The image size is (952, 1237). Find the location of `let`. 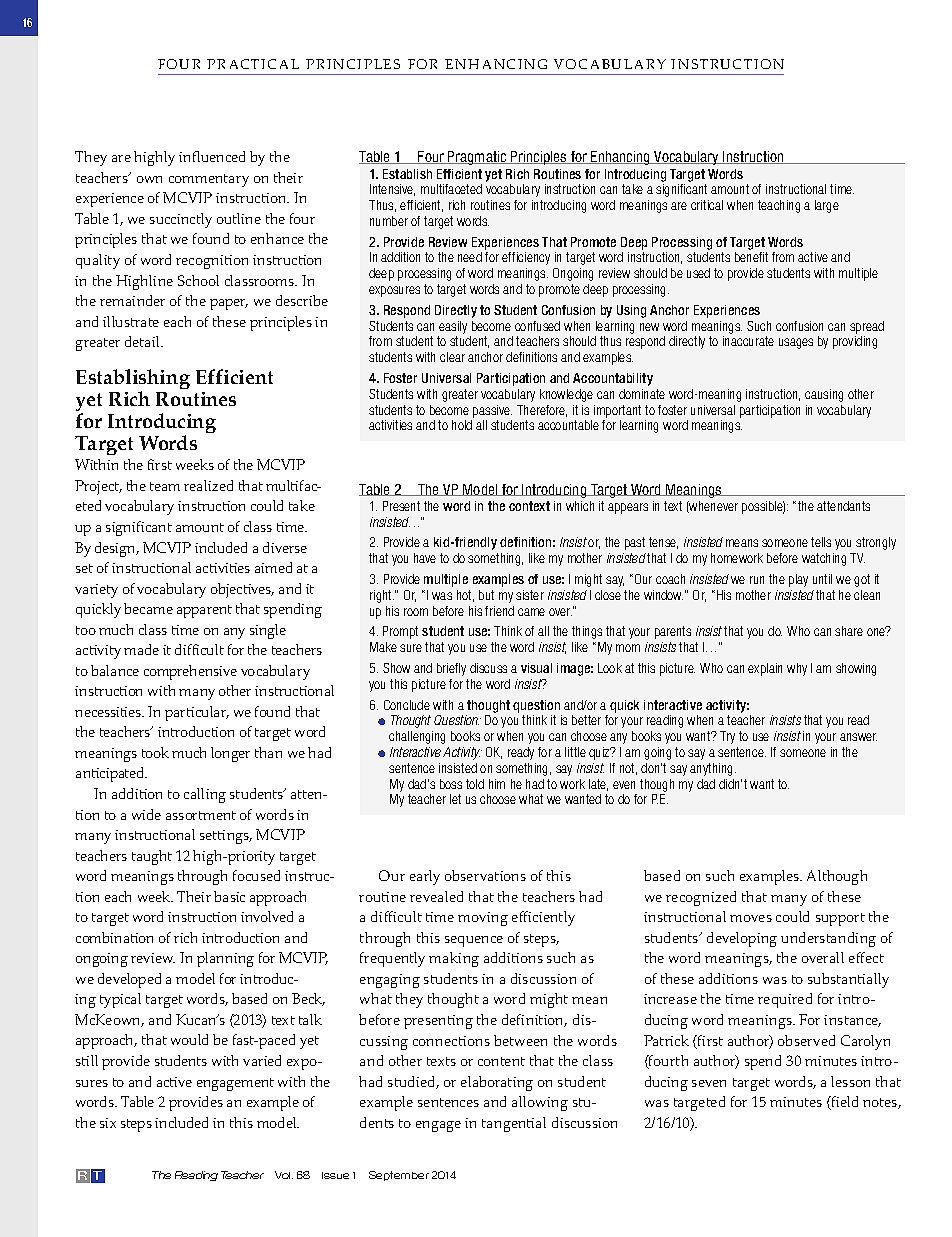

let is located at coordinates (455, 799).
